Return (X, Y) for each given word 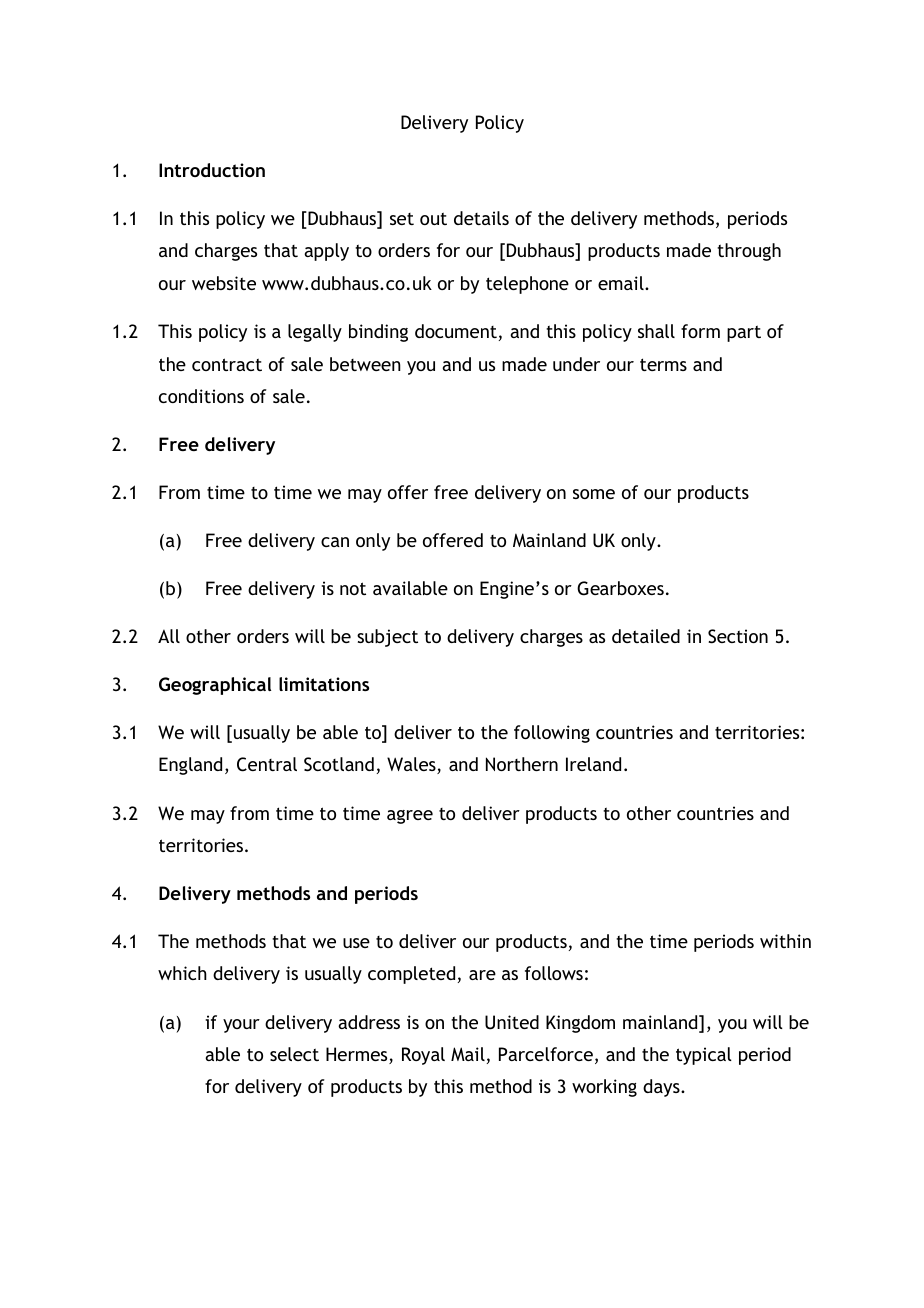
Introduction (212, 170)
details (481, 218)
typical (704, 1056)
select (294, 1054)
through (749, 252)
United (512, 1022)
